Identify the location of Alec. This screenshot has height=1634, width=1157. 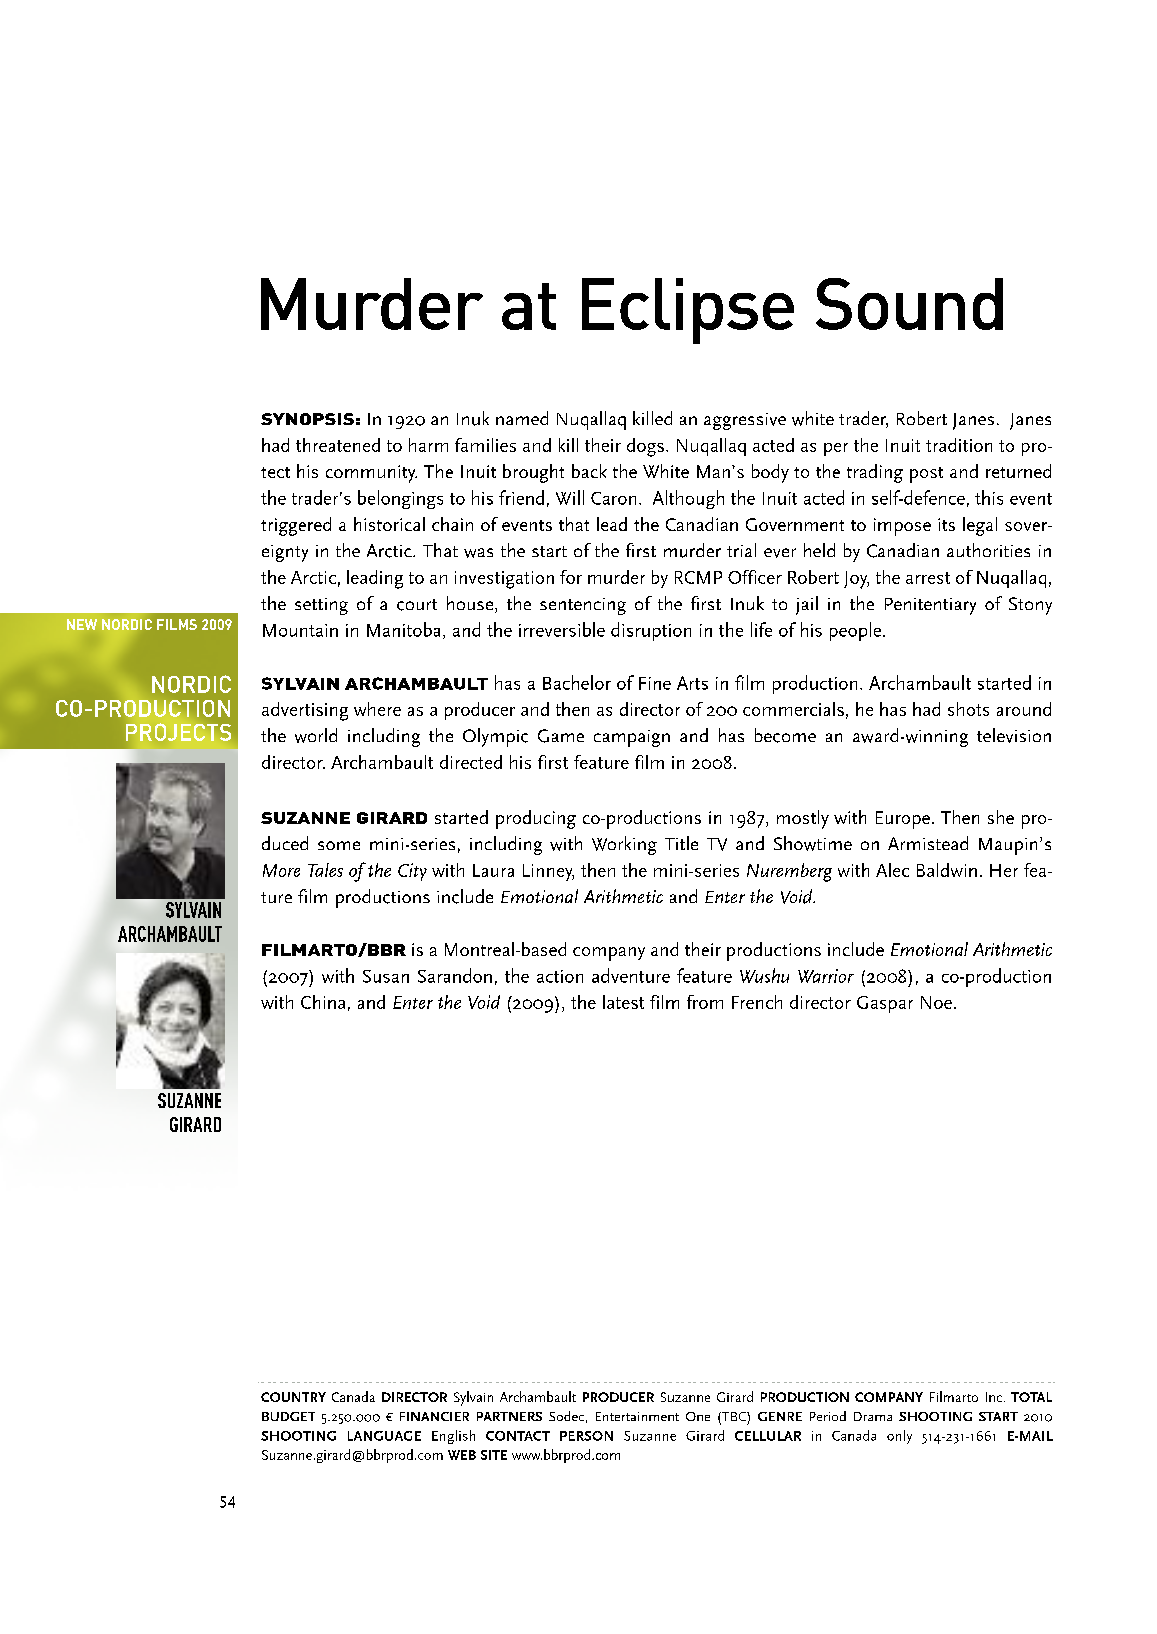
(892, 870).
